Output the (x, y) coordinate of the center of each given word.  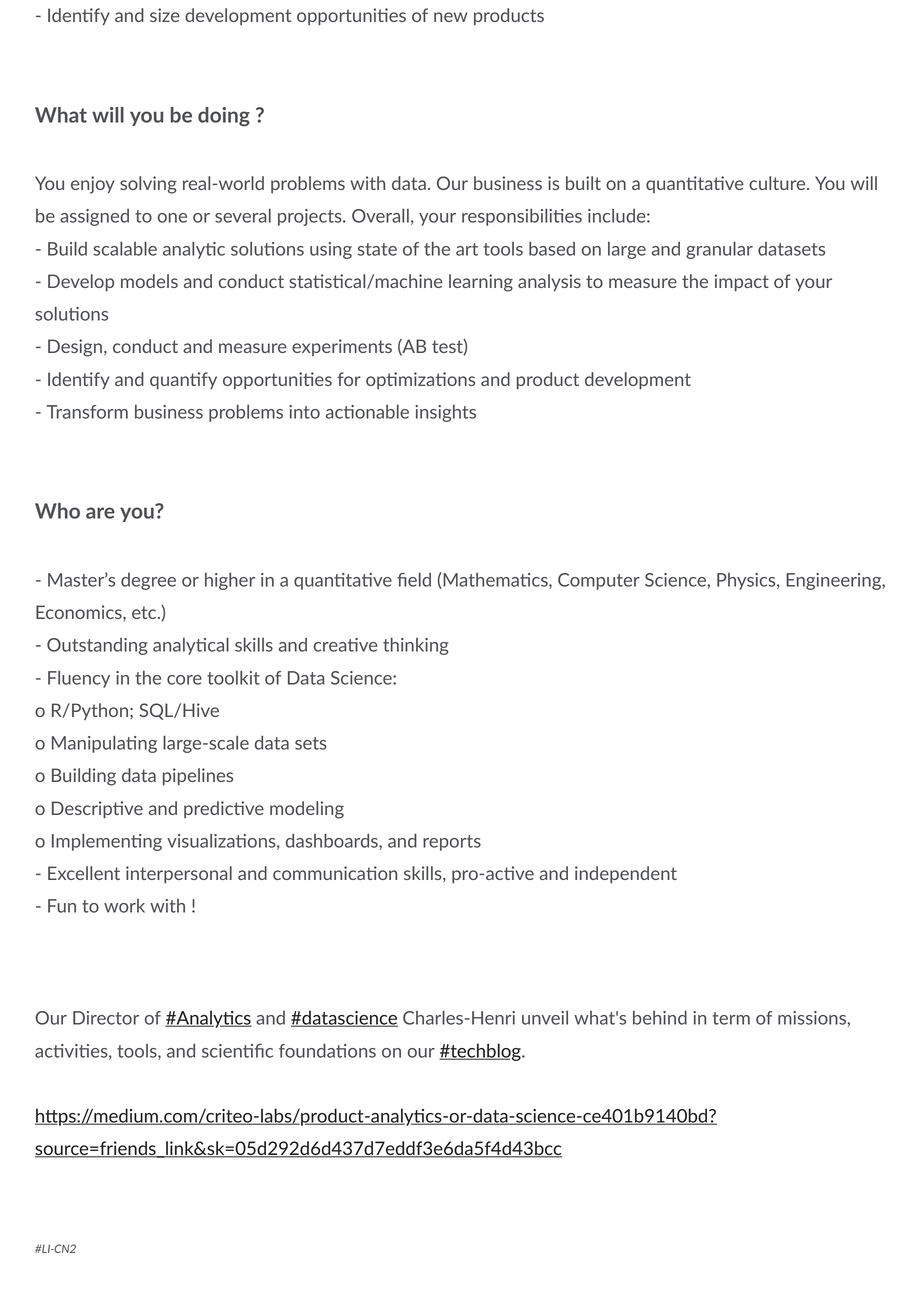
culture (778, 183)
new (451, 17)
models (149, 281)
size (165, 15)
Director (106, 1018)
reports (452, 843)
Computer (599, 581)
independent (626, 874)
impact (742, 282)
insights (445, 413)
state (377, 249)
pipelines (198, 776)
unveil (545, 1018)
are (100, 513)
